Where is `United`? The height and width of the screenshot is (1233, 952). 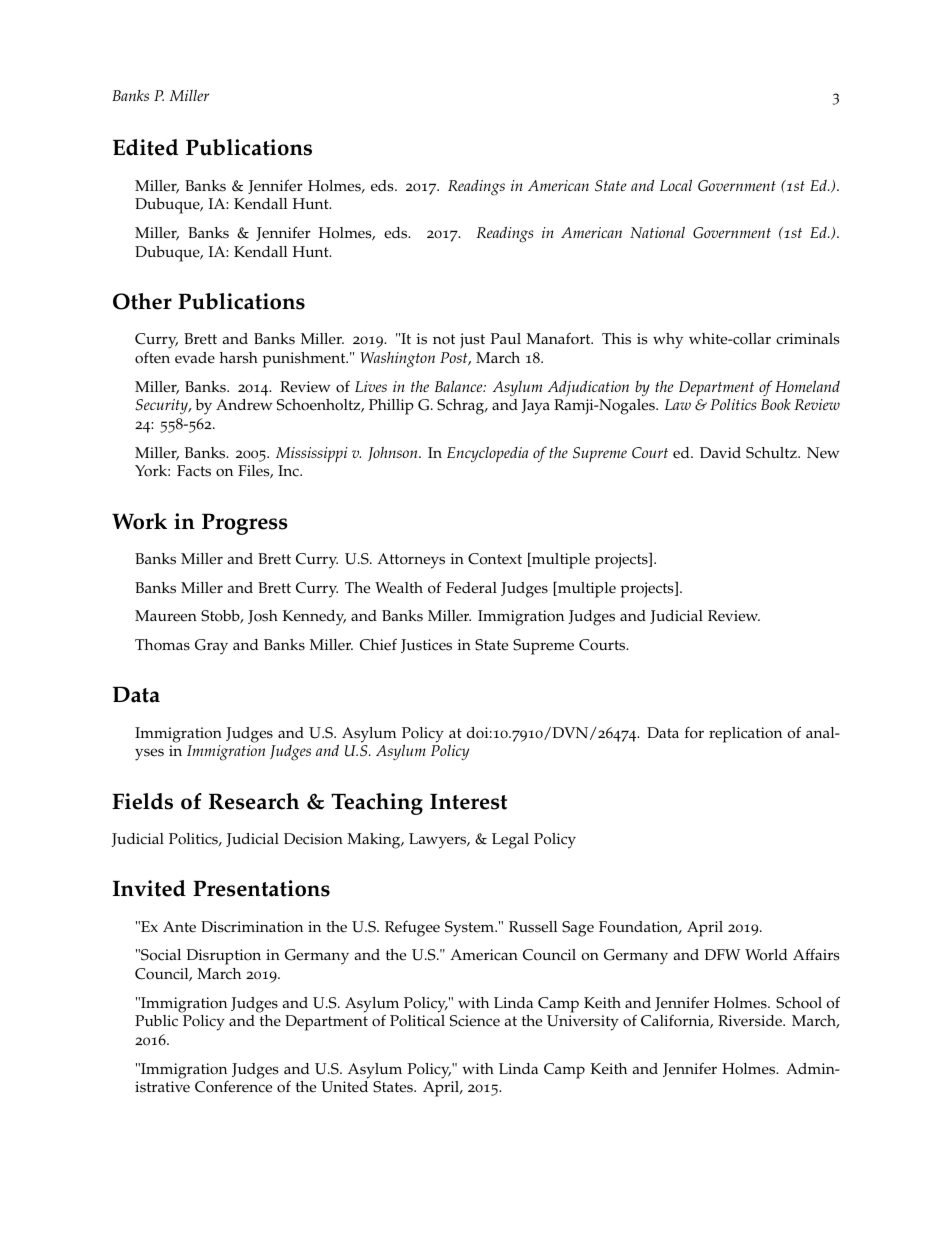
United is located at coordinates (344, 1087).
